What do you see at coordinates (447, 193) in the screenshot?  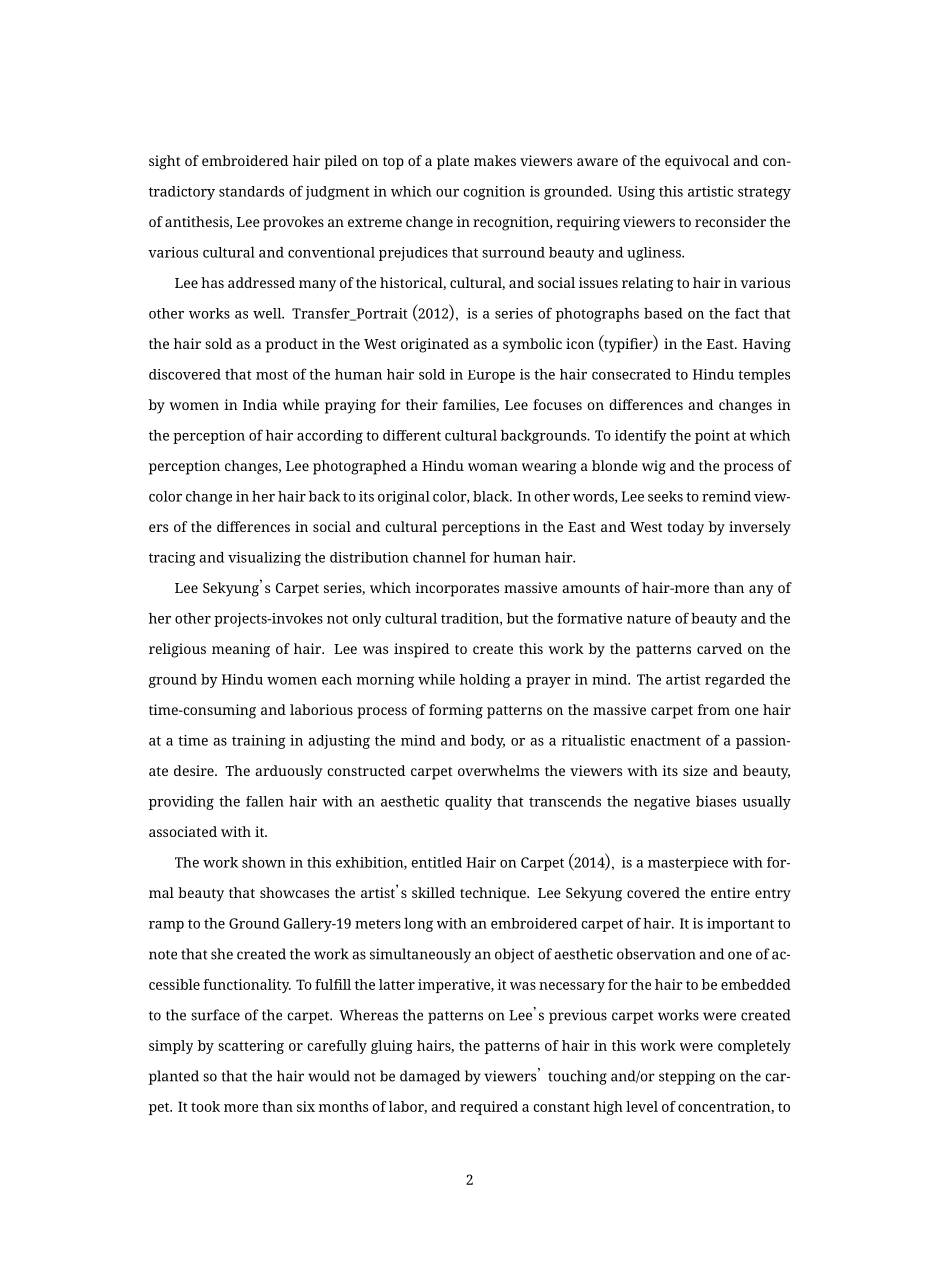 I see `our` at bounding box center [447, 193].
